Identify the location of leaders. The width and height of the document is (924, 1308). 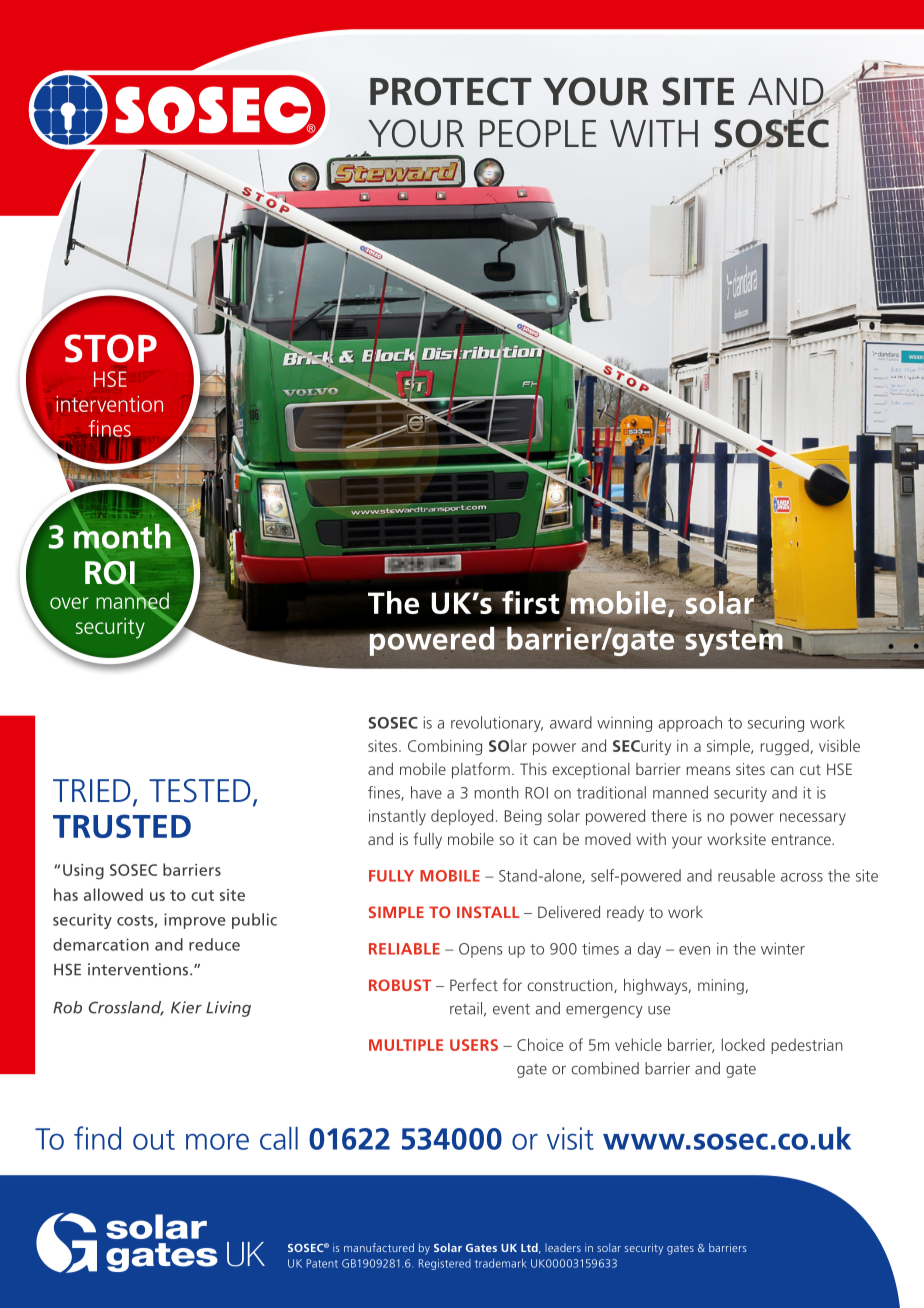
(563, 1247).
